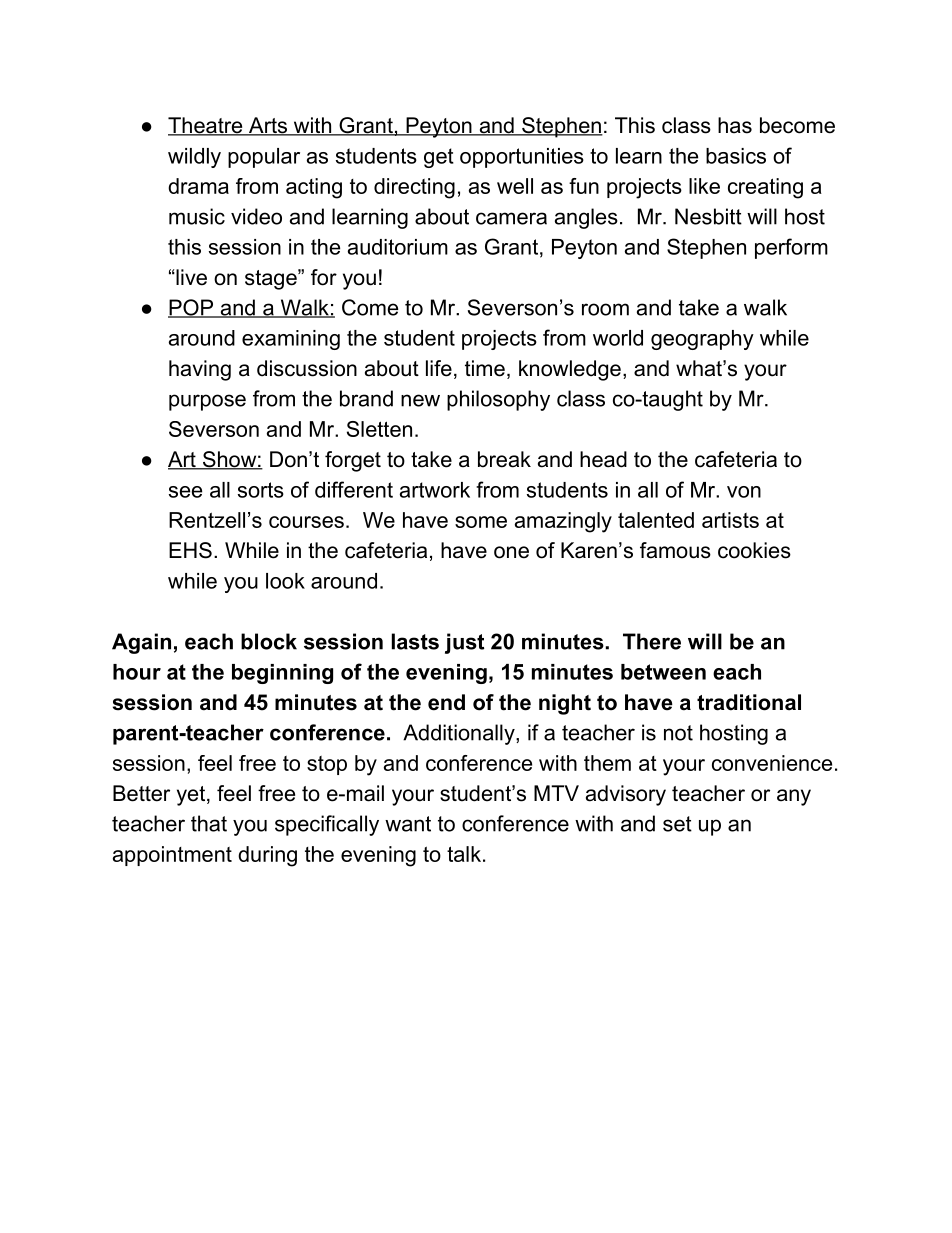 Image resolution: width=952 pixels, height=1233 pixels. What do you see at coordinates (677, 824) in the screenshot?
I see `set` at bounding box center [677, 824].
